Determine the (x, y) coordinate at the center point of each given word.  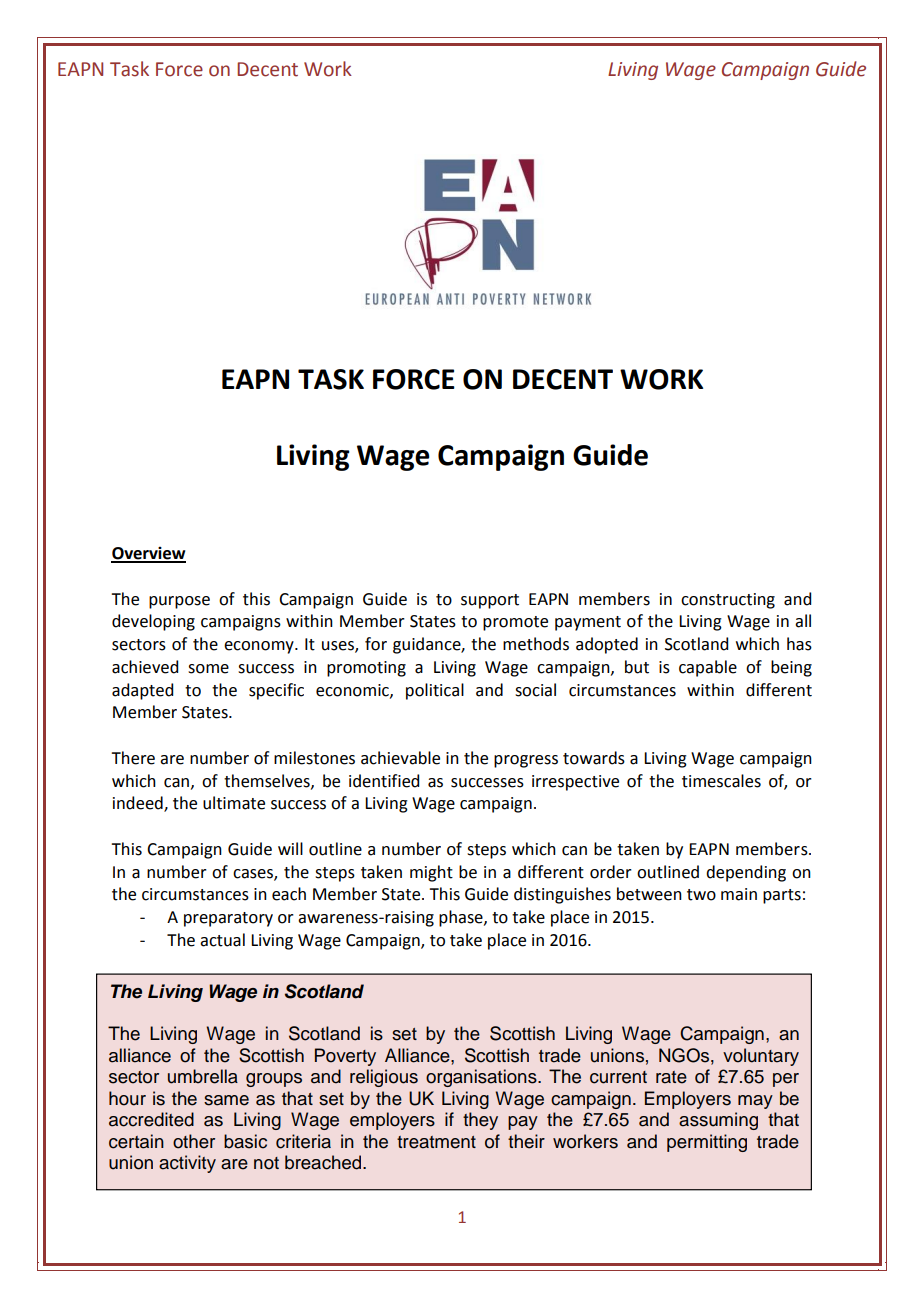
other (194, 1141)
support (490, 601)
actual (222, 940)
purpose (179, 602)
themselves (268, 781)
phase (462, 918)
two (701, 895)
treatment (436, 1142)
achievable (400, 758)
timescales (721, 781)
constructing (728, 601)
